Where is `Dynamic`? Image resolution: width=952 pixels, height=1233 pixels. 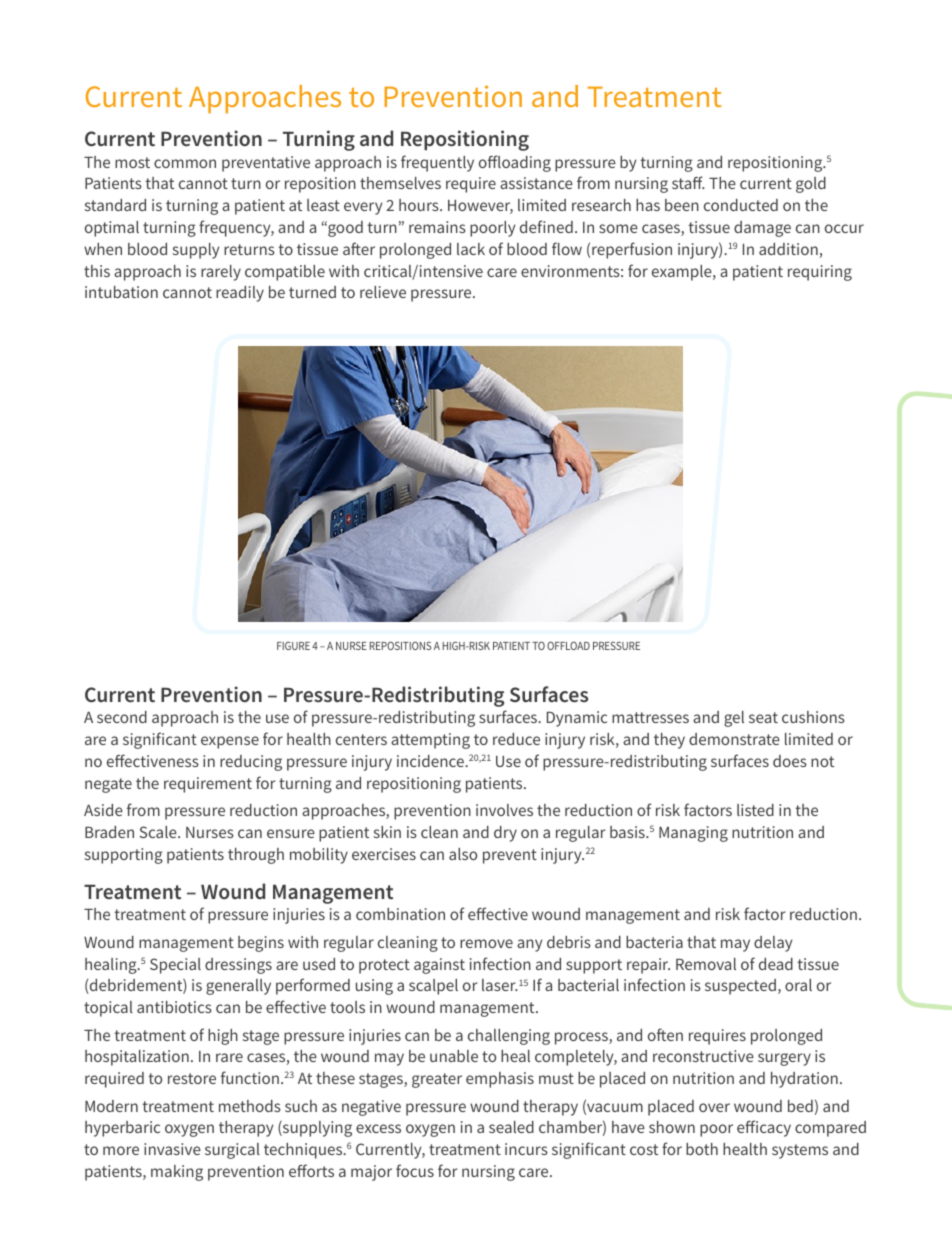
Dynamic is located at coordinates (577, 719).
